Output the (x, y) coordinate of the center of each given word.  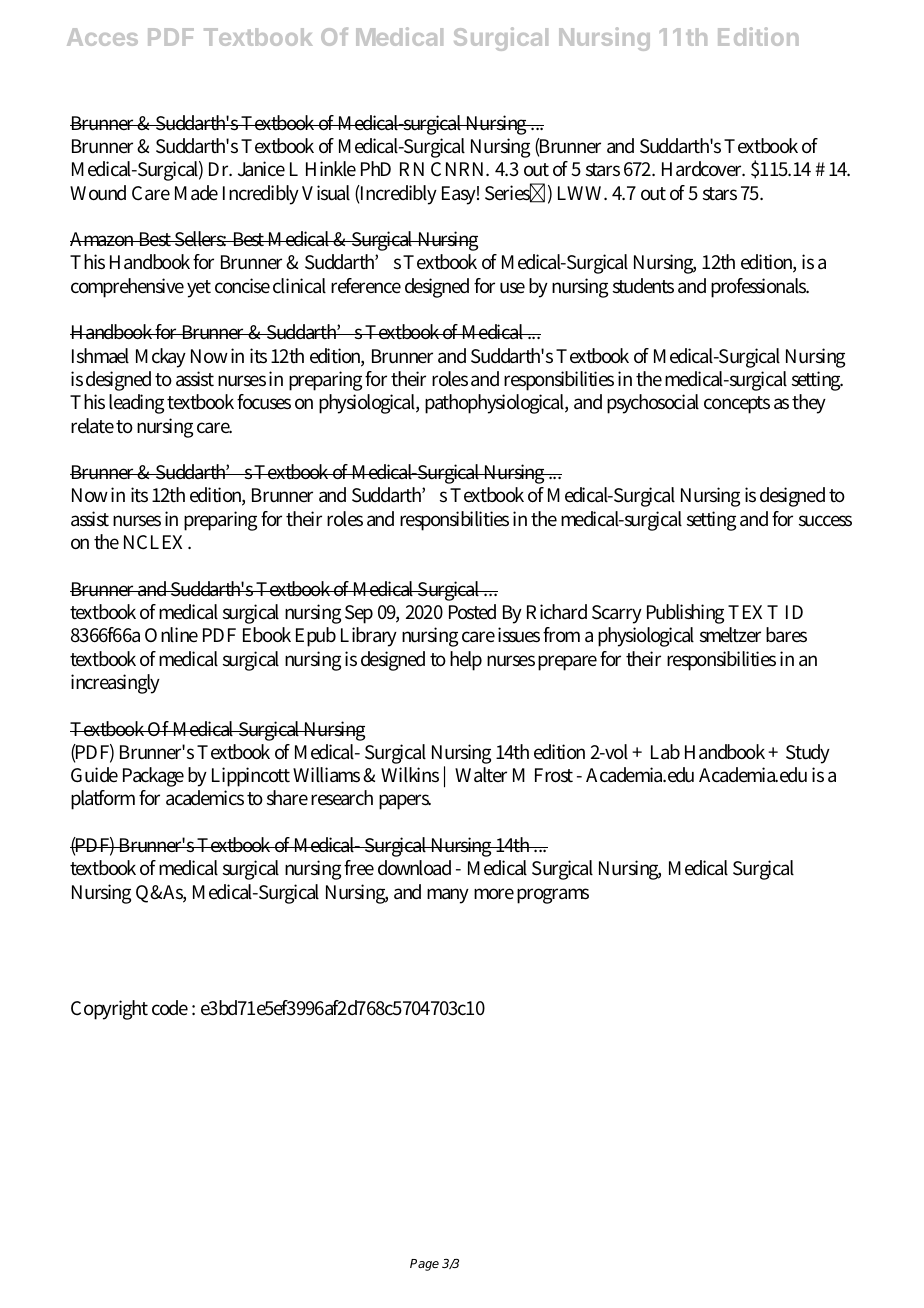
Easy (460, 195)
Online (171, 635)
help (466, 661)
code (170, 1008)
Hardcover (703, 169)
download (414, 868)
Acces (102, 37)
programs (553, 896)
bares (786, 635)
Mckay (161, 358)
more (494, 894)
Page (424, 1265)
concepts (737, 405)
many (448, 896)
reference (366, 286)
